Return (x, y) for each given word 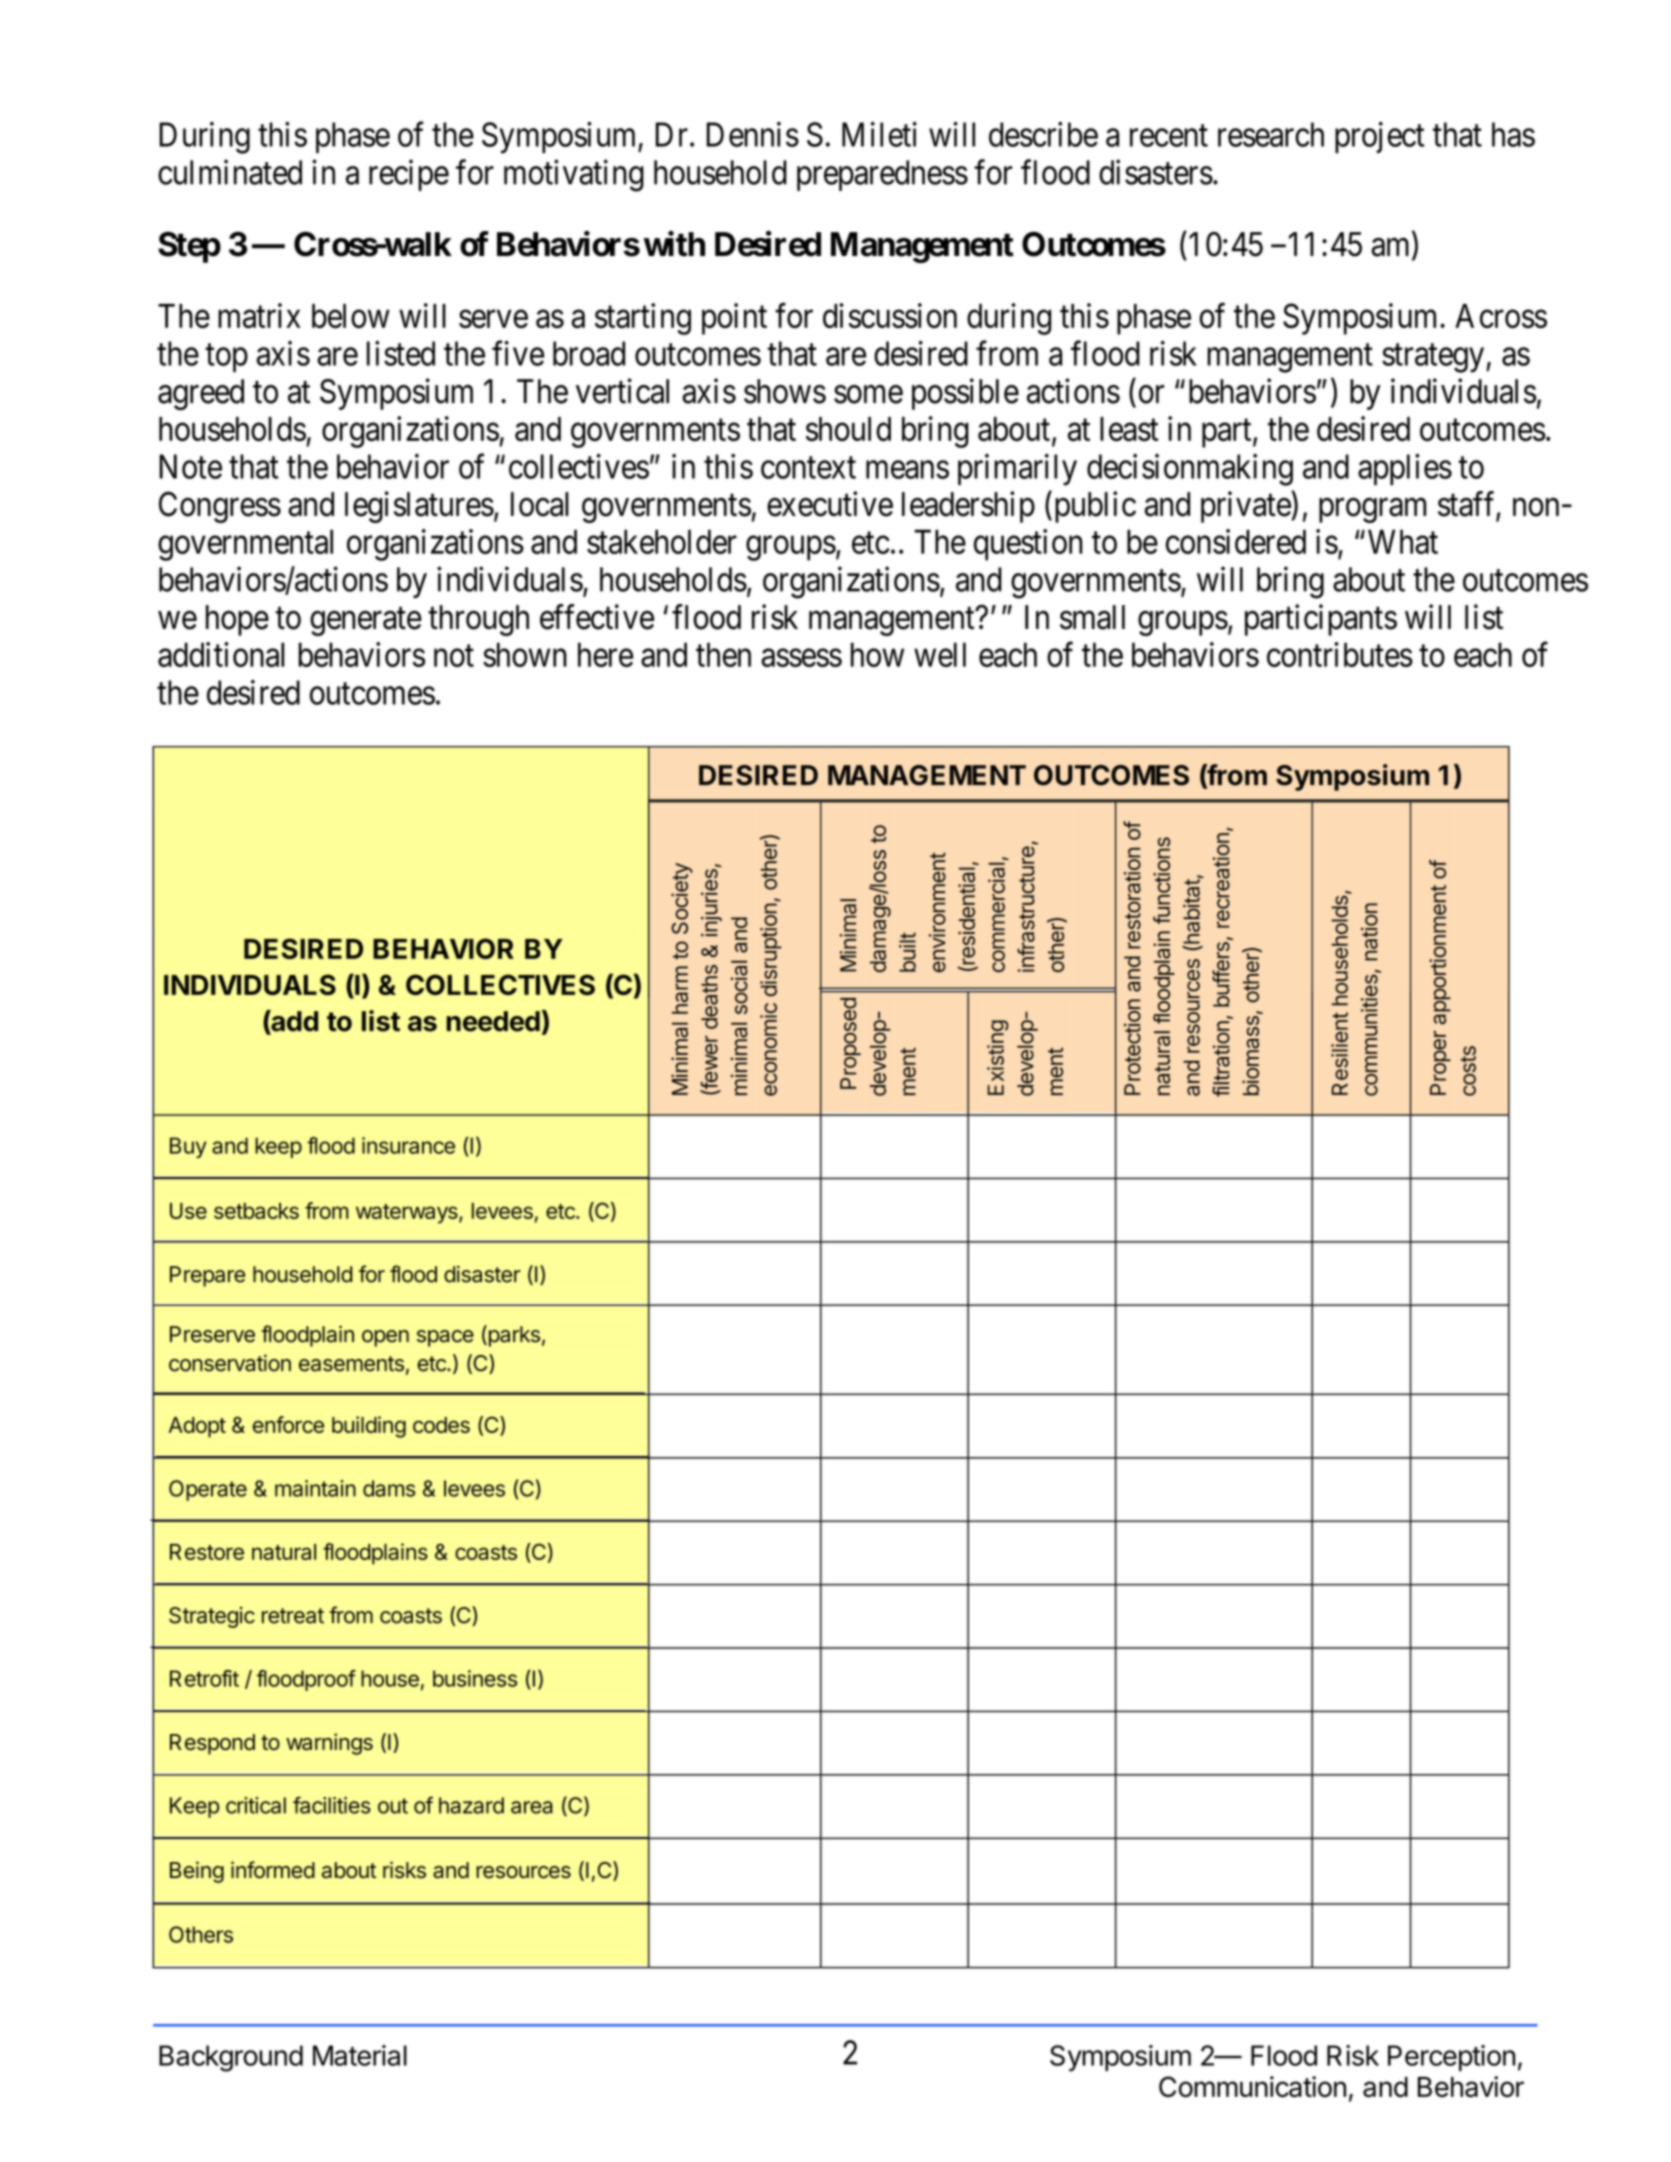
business (475, 1678)
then (723, 654)
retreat (293, 1616)
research (1271, 134)
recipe (409, 175)
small (1092, 617)
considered (1236, 541)
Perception (1451, 2058)
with (674, 244)
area (532, 1807)
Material (360, 2055)
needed (493, 1021)
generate (366, 622)
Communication (1252, 2086)
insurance (408, 1145)
